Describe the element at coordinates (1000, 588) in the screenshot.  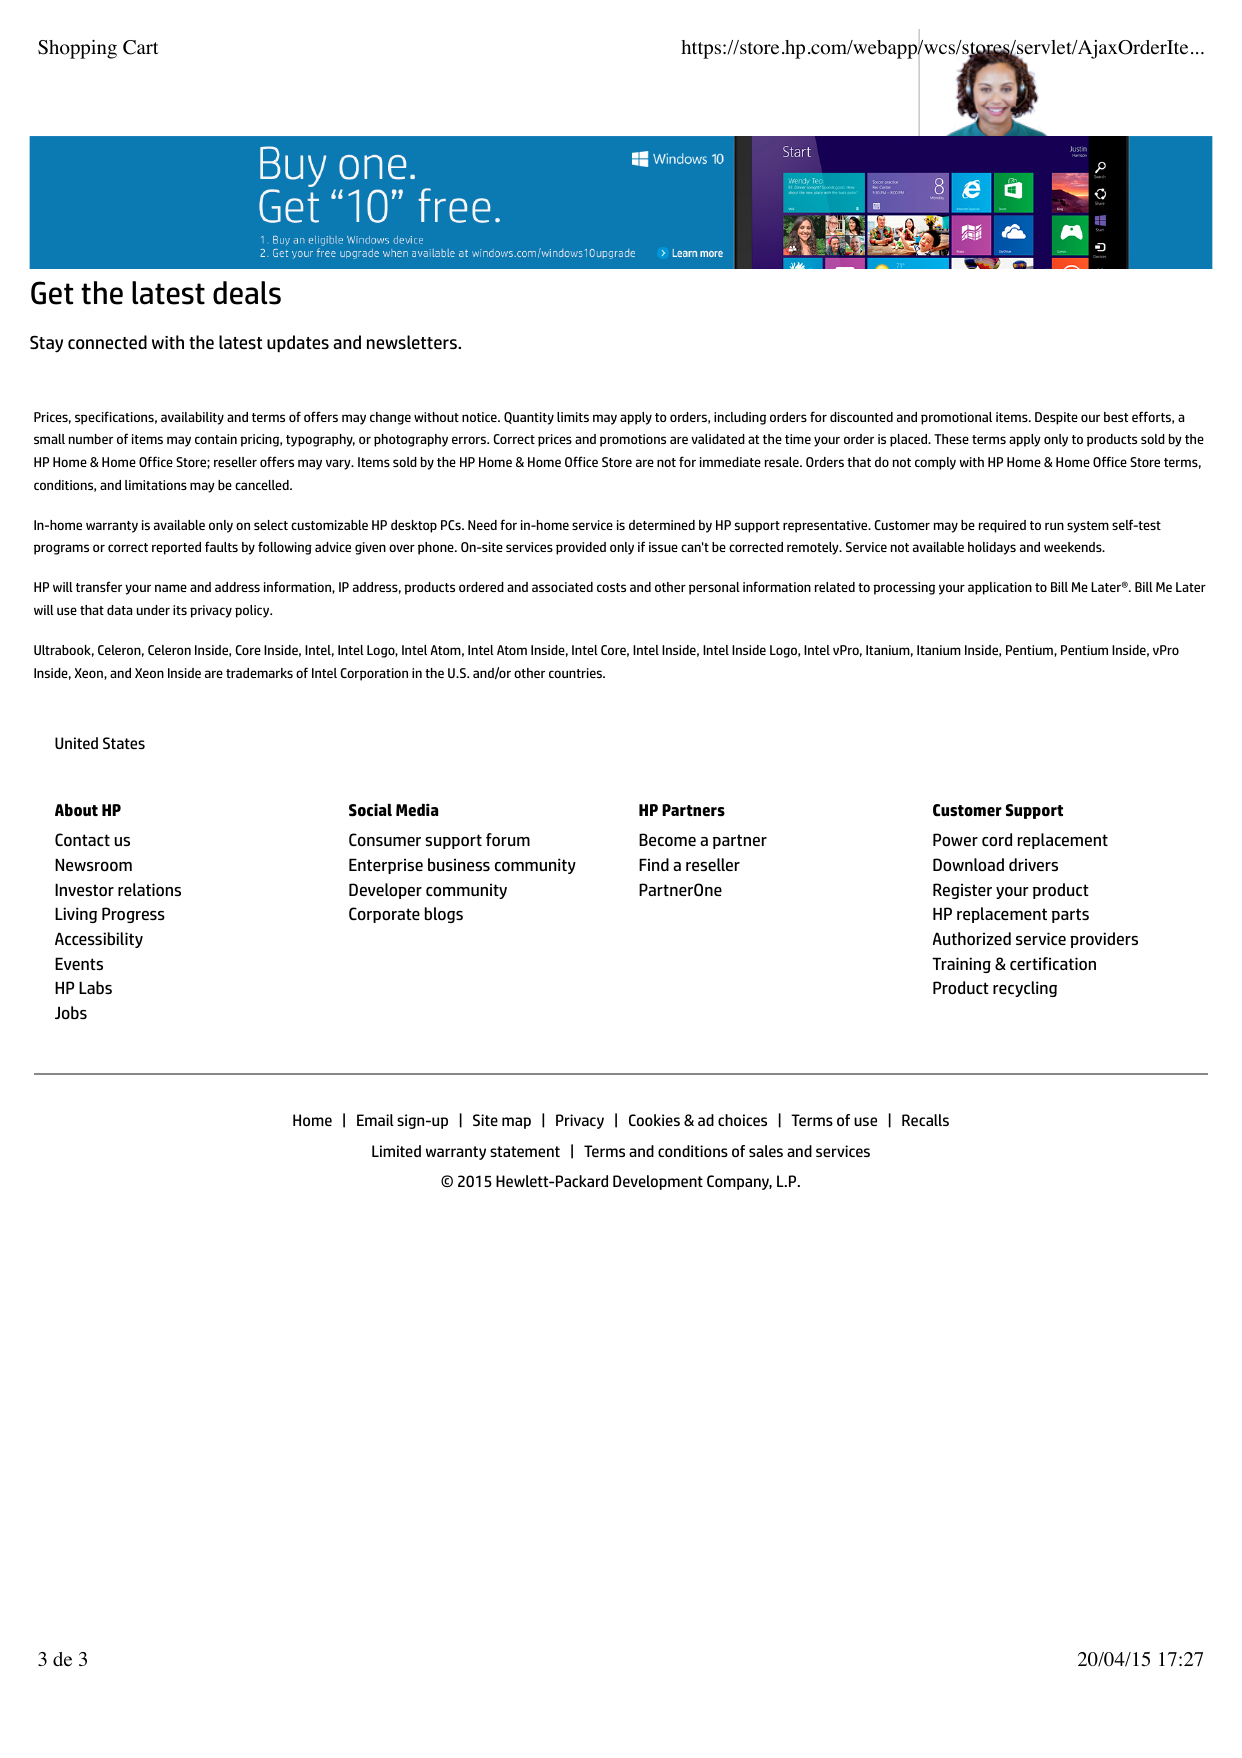
I see `application` at that location.
